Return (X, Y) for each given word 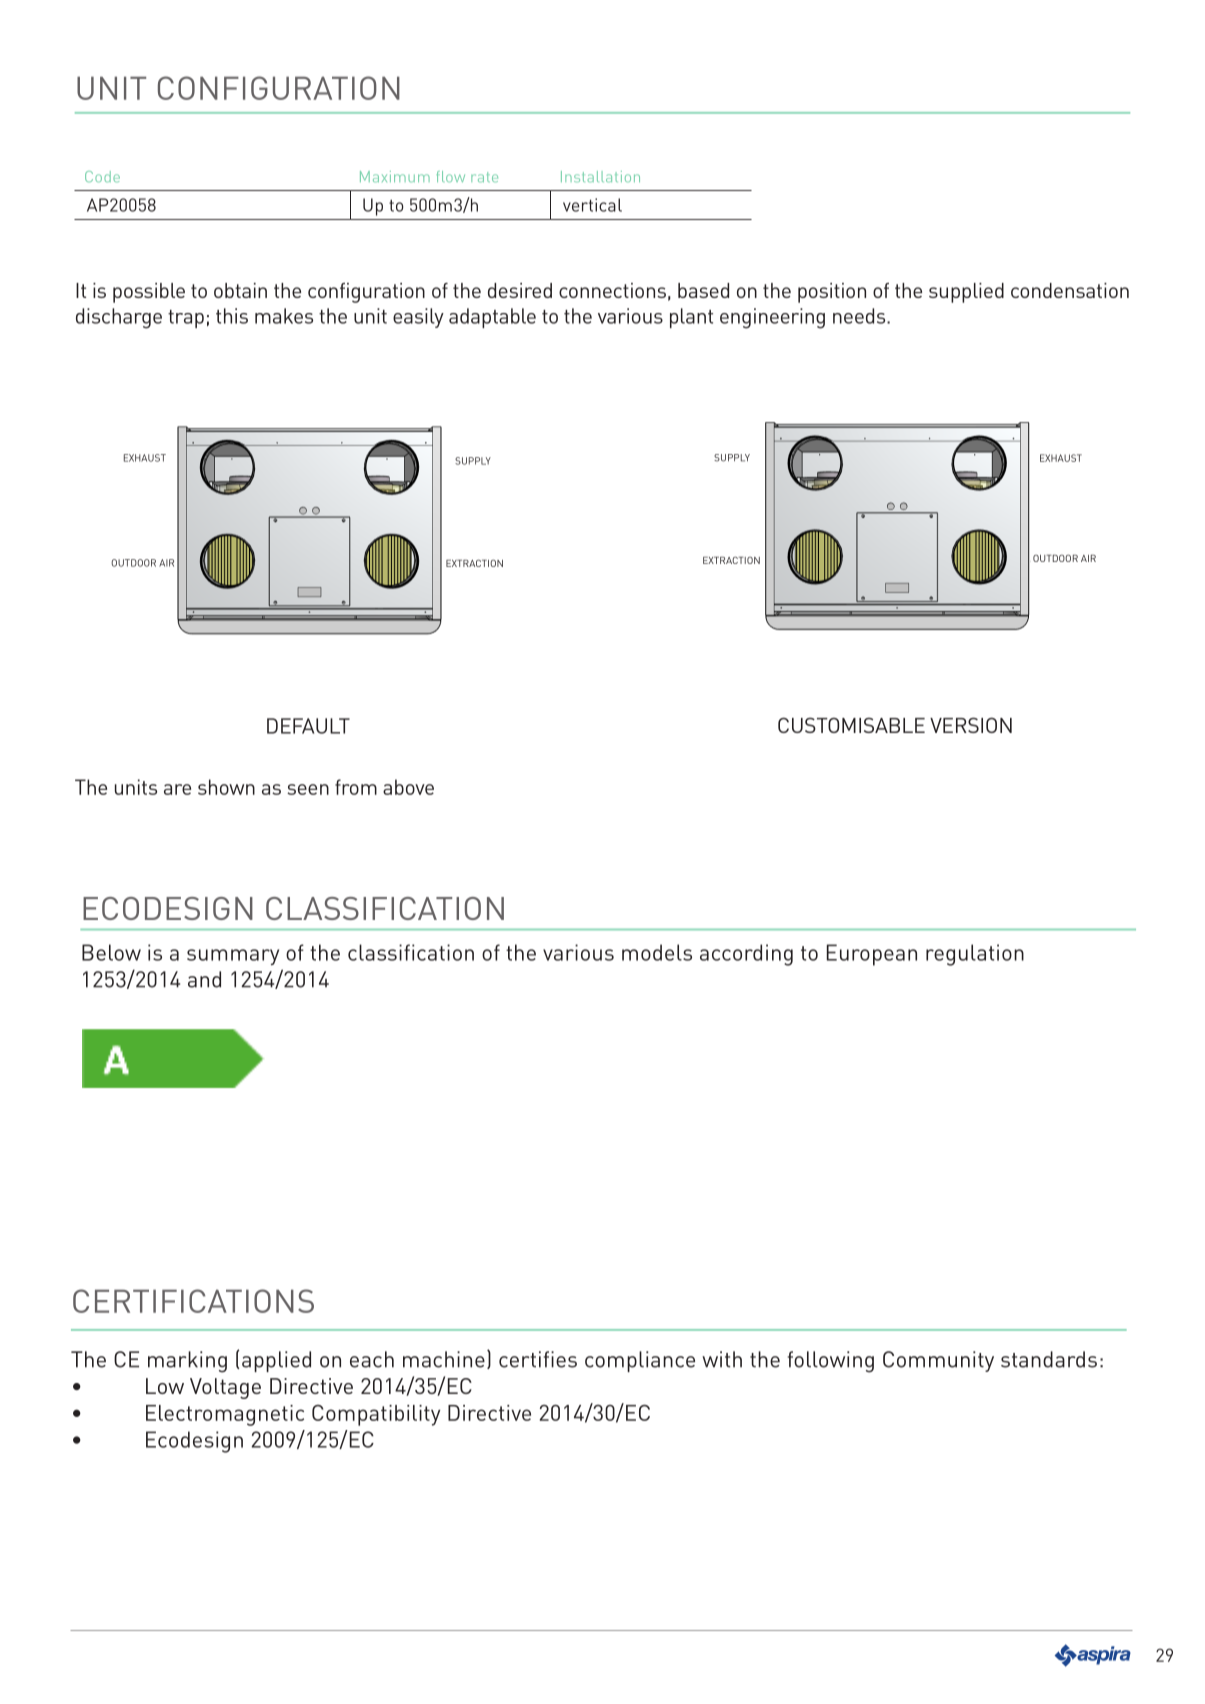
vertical (592, 205)
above (408, 787)
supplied (966, 293)
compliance (640, 1361)
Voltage (225, 1388)
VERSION (971, 725)
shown (226, 787)
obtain (240, 290)
